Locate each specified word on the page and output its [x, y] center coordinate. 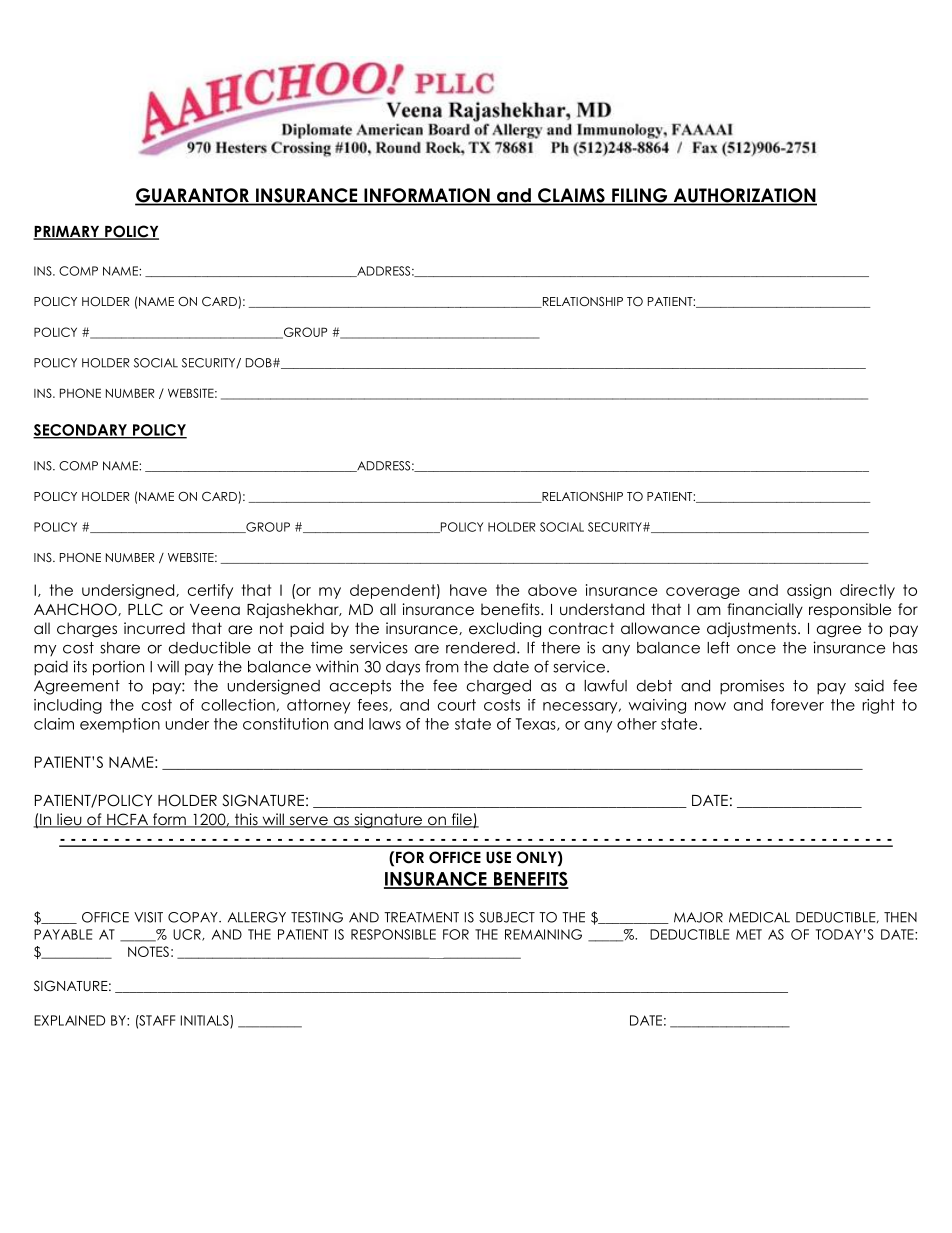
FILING [640, 196]
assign [809, 591]
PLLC [145, 609]
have [468, 590]
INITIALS [206, 1021]
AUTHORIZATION [744, 196]
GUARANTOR [193, 196]
